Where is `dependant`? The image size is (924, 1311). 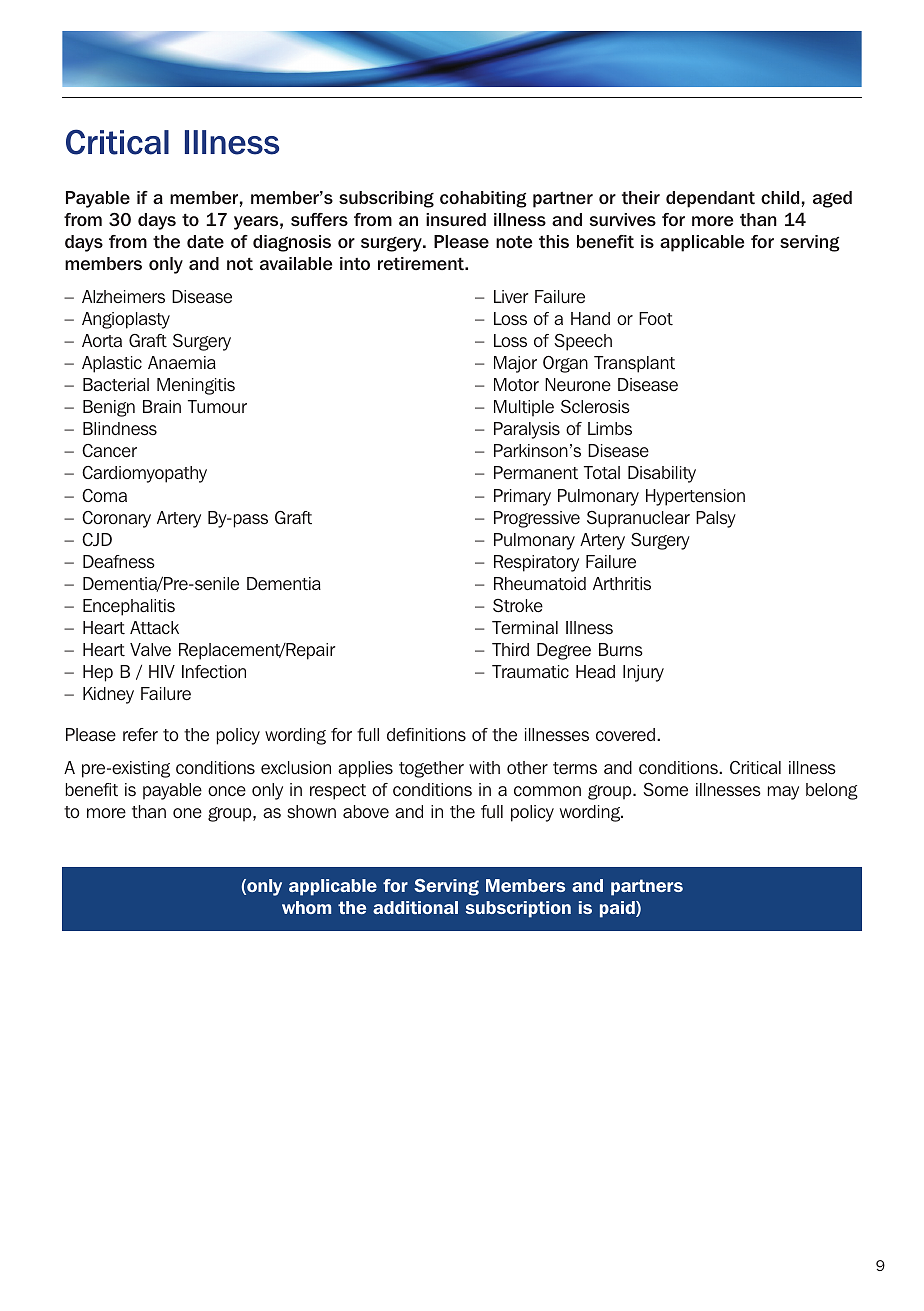 dependant is located at coordinates (710, 199).
